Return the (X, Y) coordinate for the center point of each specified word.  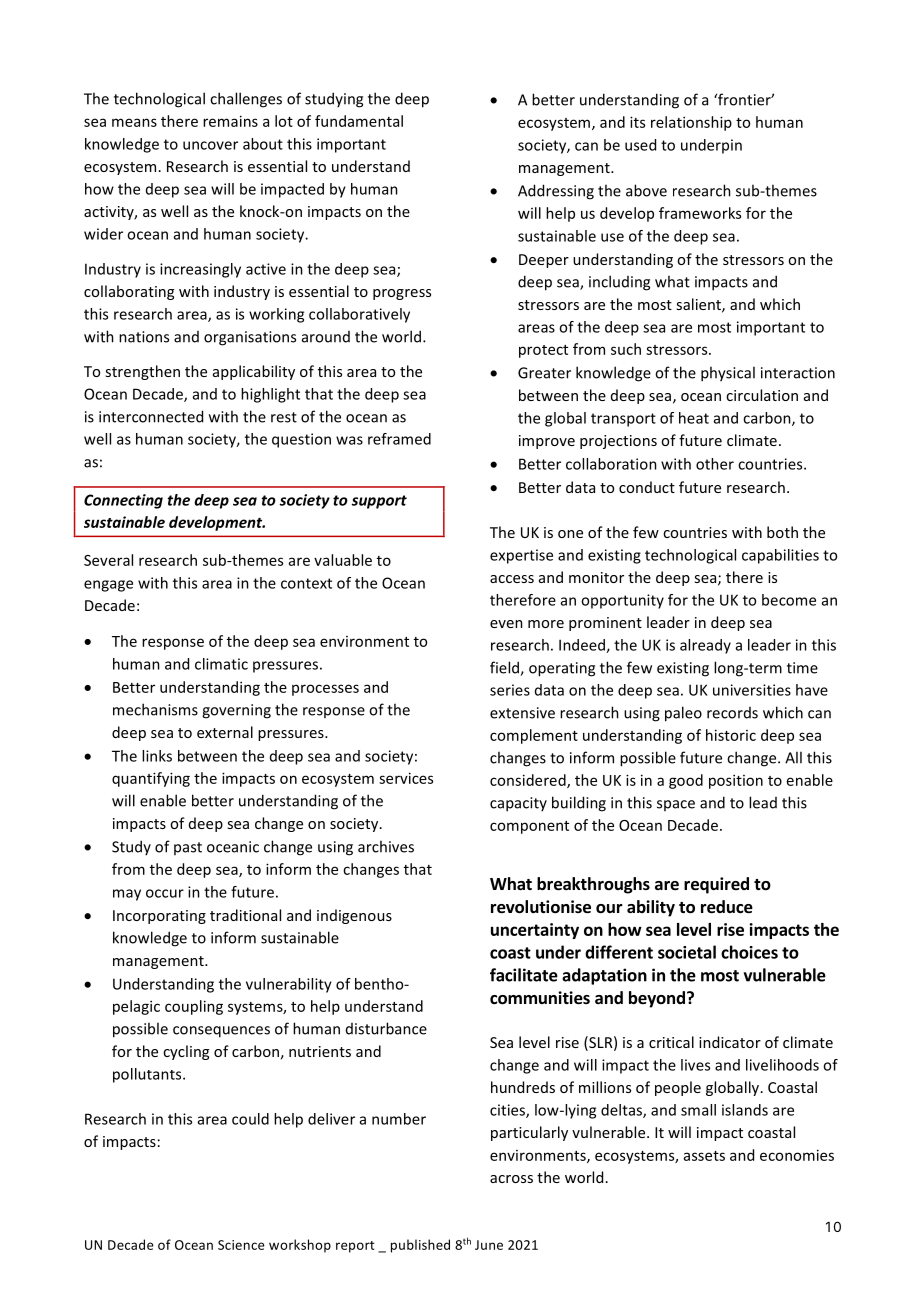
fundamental (359, 121)
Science (241, 1245)
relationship (691, 123)
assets (704, 1156)
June (489, 1245)
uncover (210, 145)
